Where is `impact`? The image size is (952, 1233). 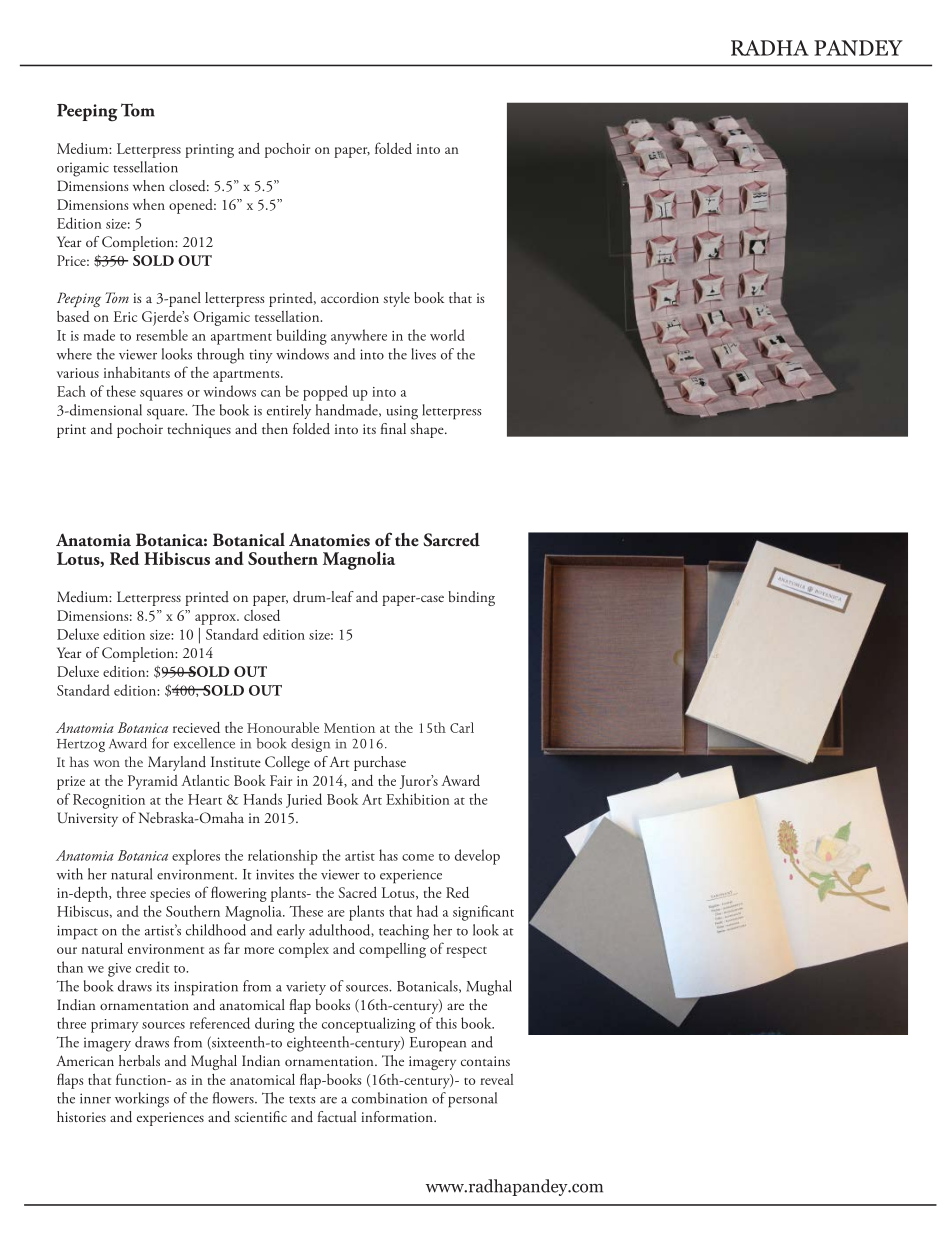 impact is located at coordinates (77, 932).
